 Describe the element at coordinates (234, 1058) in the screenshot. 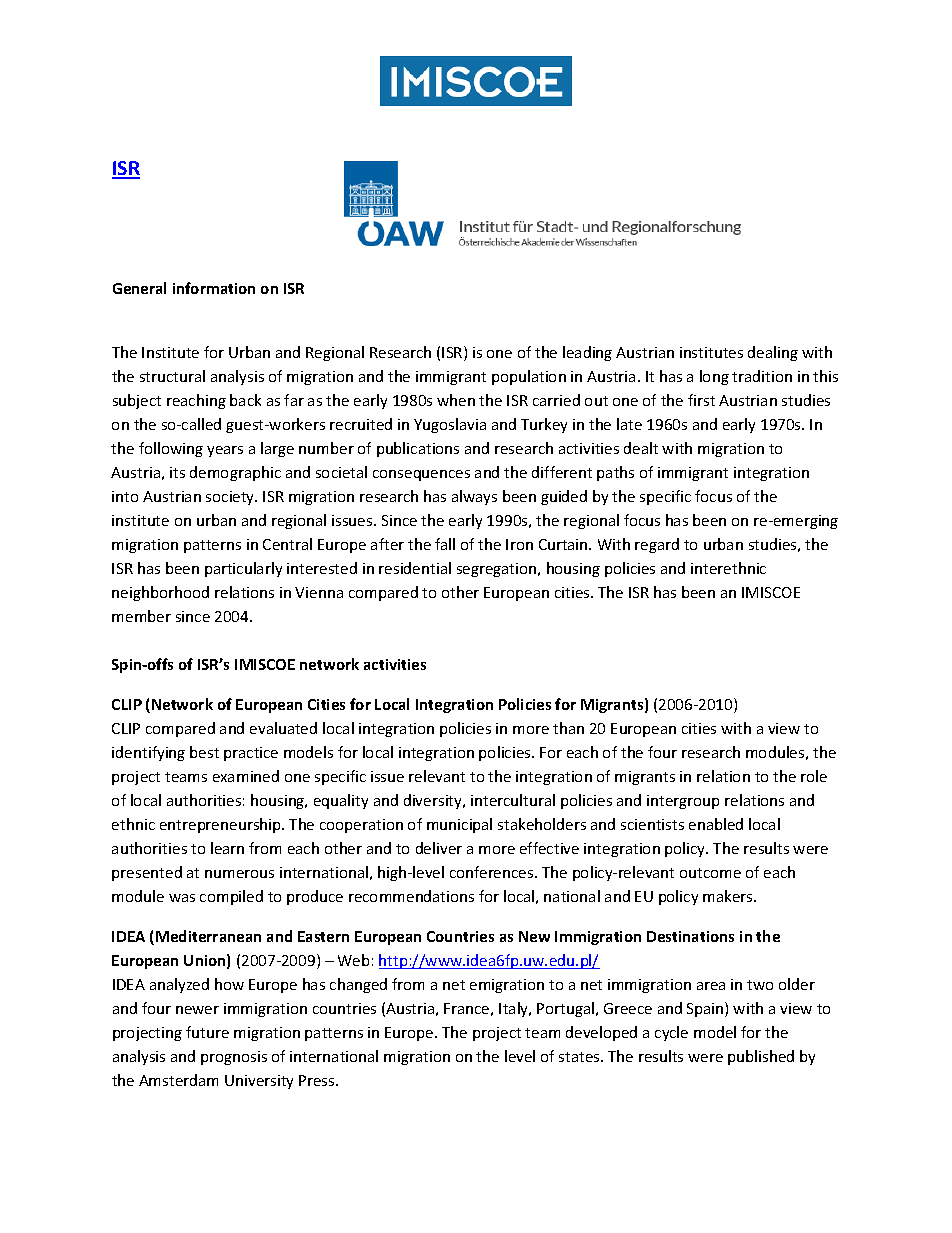

I see `prognosis` at that location.
